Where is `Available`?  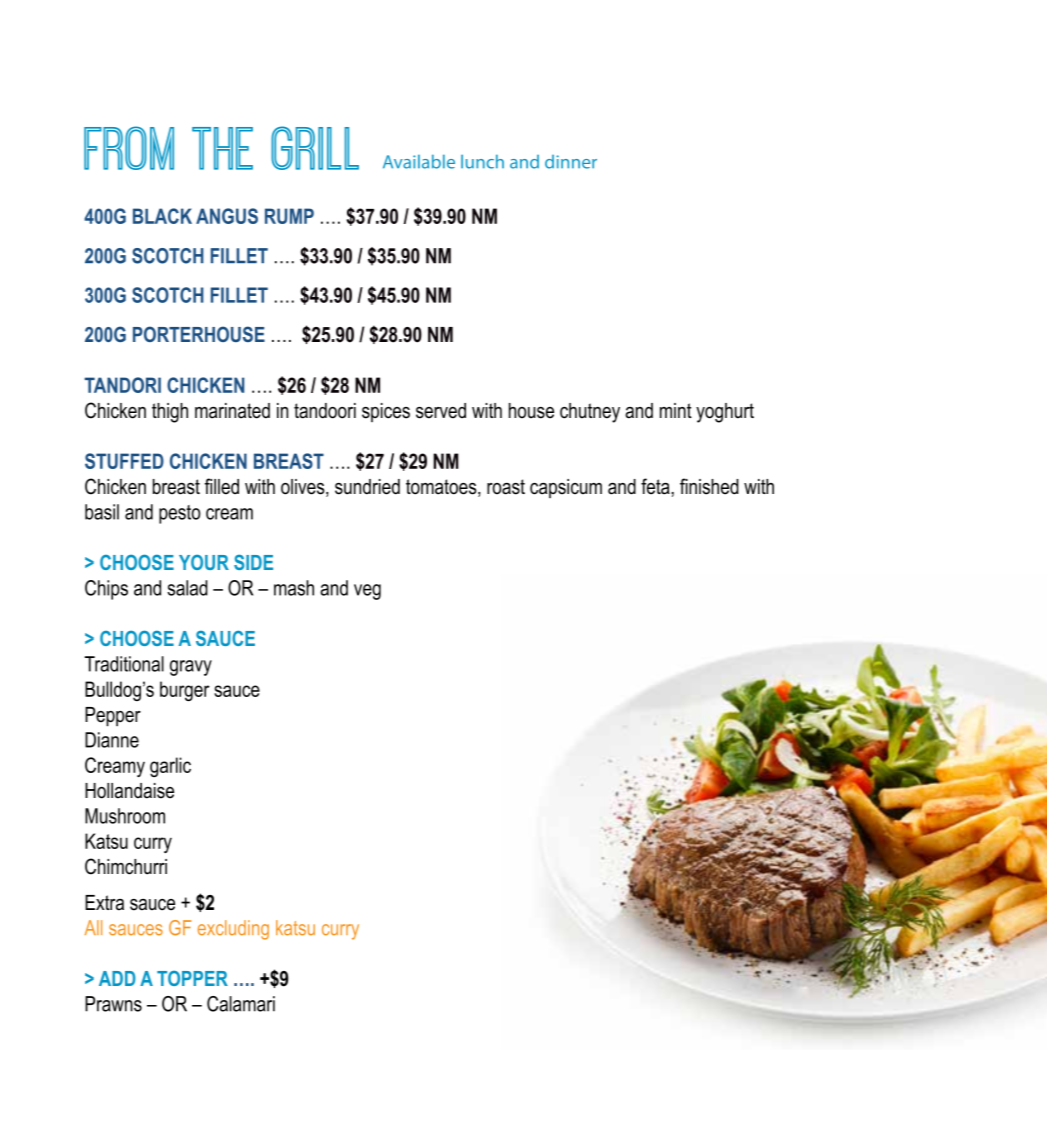
Available is located at coordinates (419, 161).
